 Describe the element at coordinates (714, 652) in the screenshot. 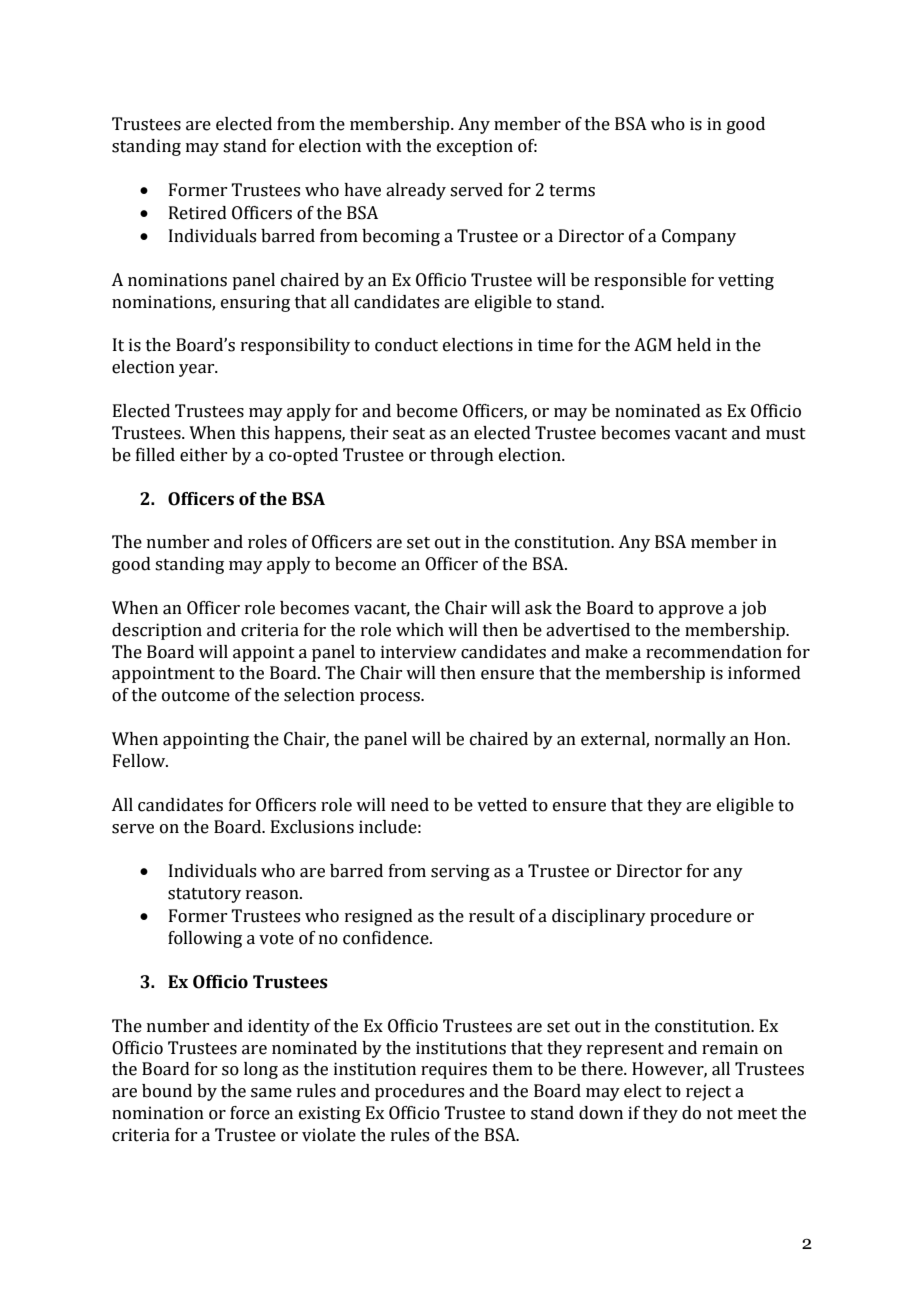

I see `recommendation` at that location.
